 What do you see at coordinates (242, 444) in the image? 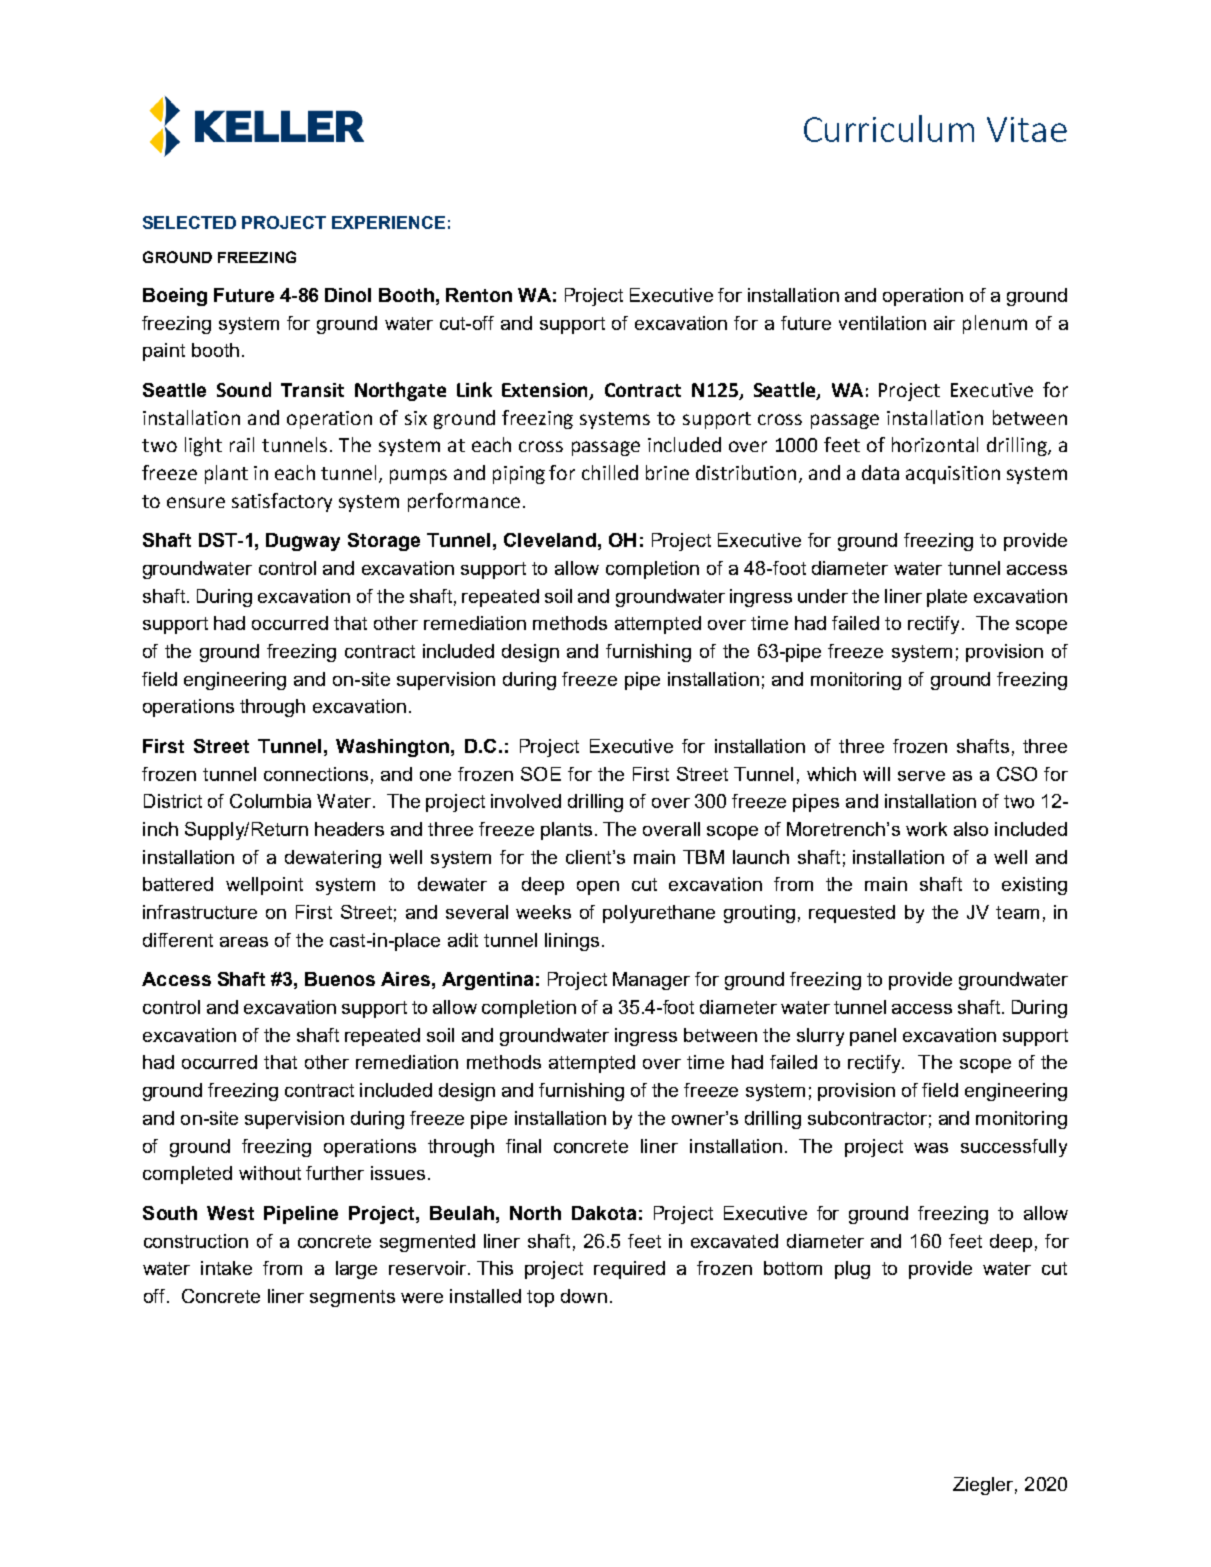
I see `rail` at bounding box center [242, 444].
